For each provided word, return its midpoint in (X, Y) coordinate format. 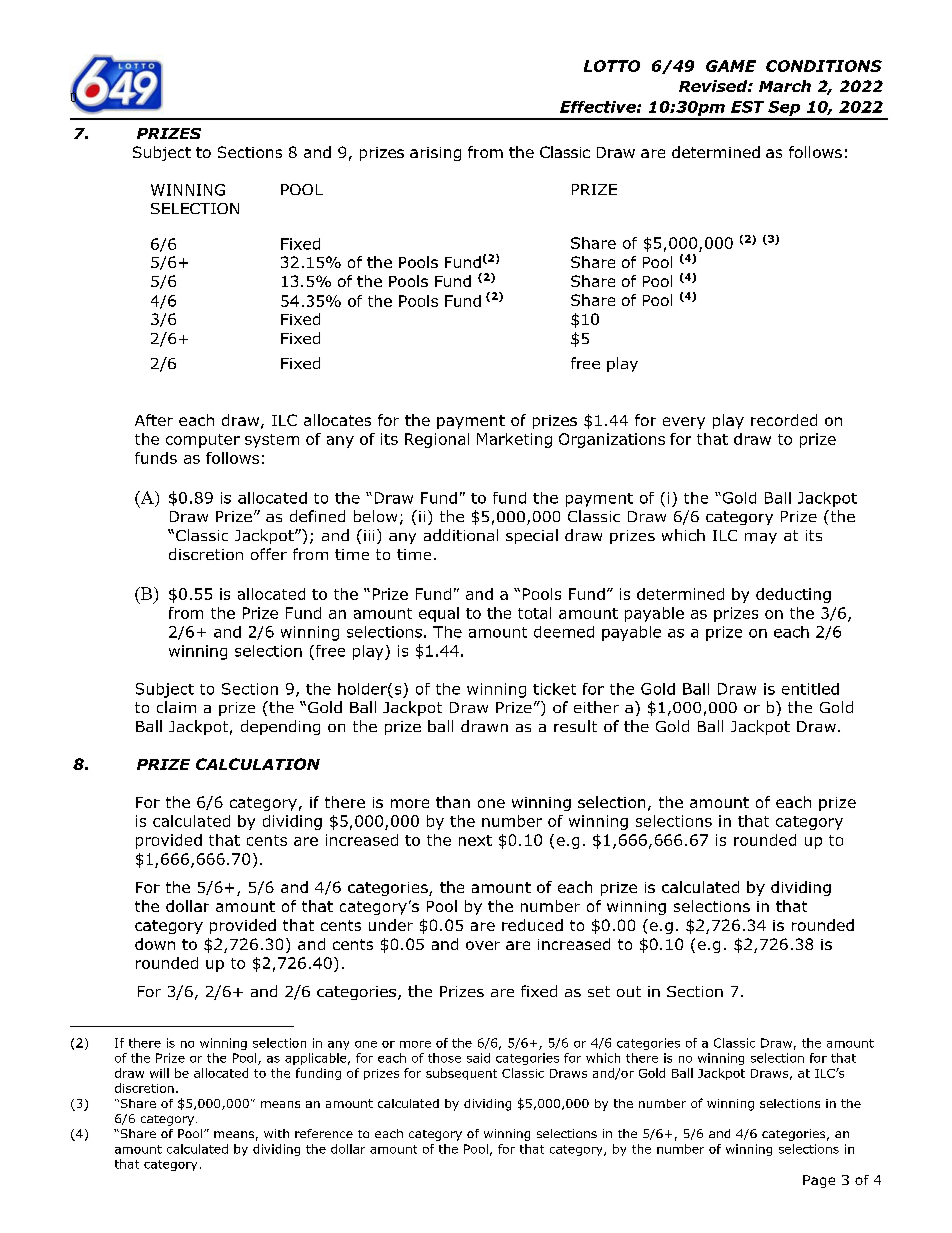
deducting (793, 595)
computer (203, 441)
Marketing (514, 440)
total (534, 613)
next (475, 840)
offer (269, 554)
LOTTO (612, 66)
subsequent (461, 1074)
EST (747, 107)
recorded (784, 420)
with (276, 1133)
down (155, 944)
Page (819, 1181)
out (629, 991)
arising (435, 154)
